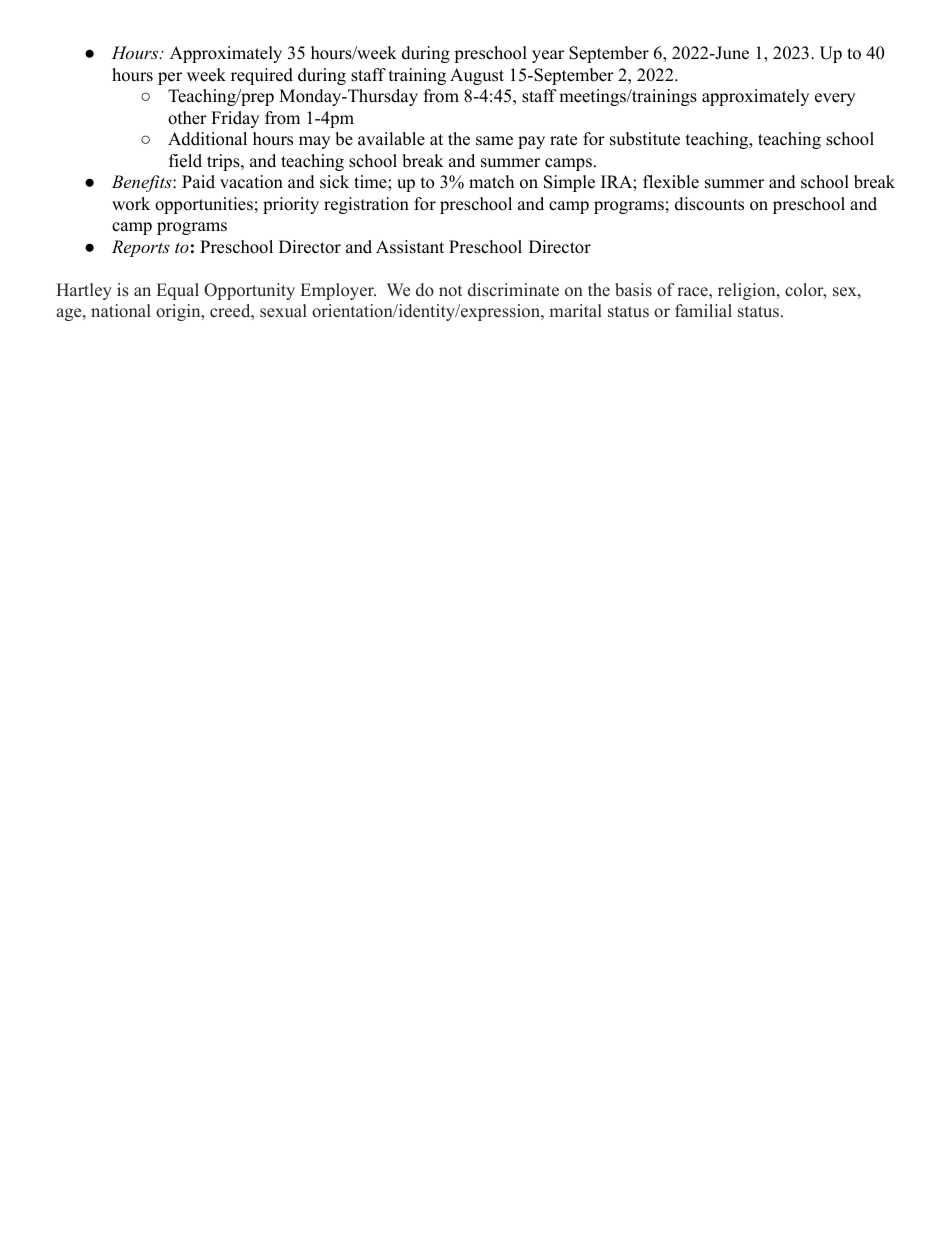 The width and height of the image is (952, 1233). I want to click on Additional, so click(207, 139).
